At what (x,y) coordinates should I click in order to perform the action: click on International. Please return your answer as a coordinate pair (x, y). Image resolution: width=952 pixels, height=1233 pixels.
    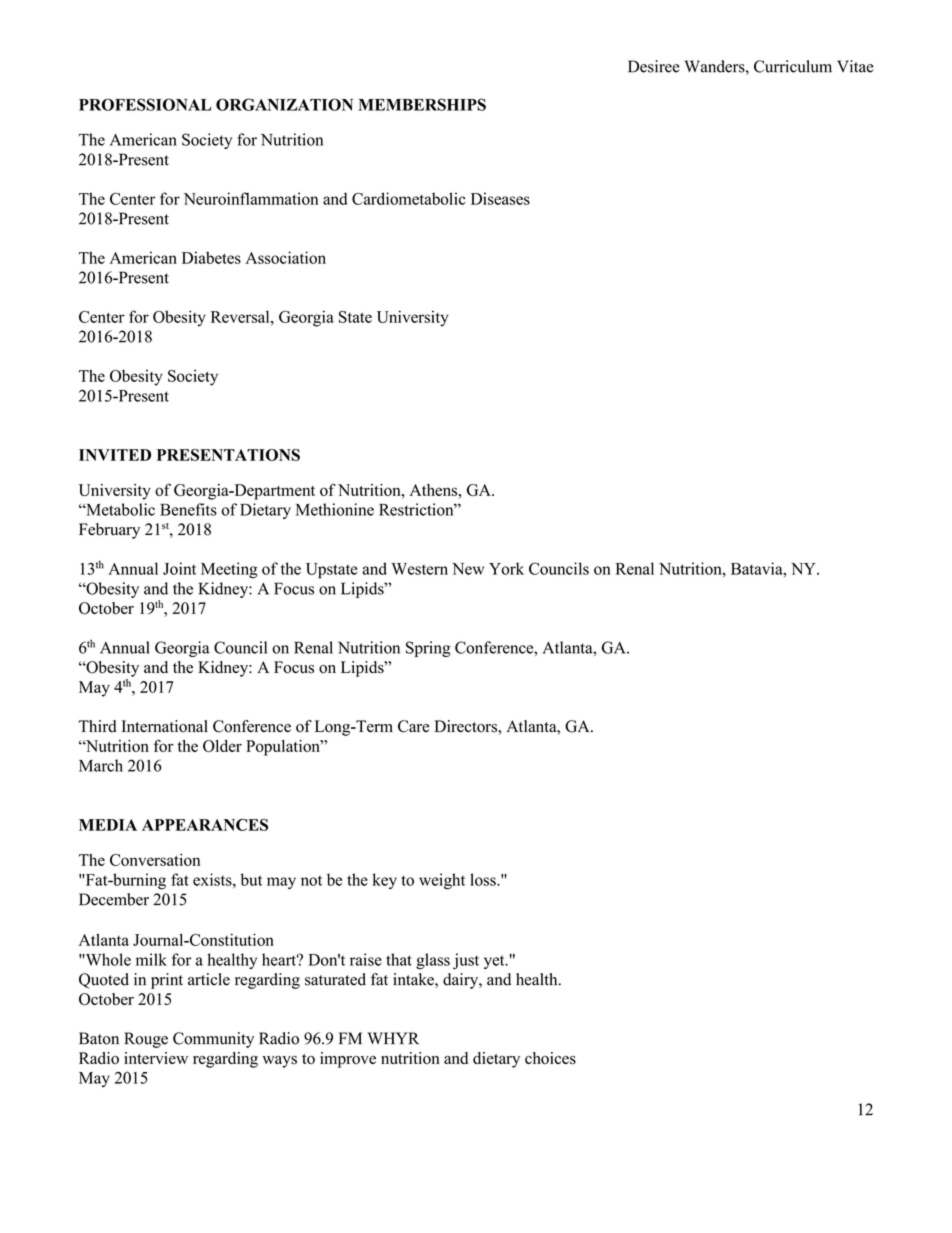
    Looking at the image, I should click on (165, 726).
